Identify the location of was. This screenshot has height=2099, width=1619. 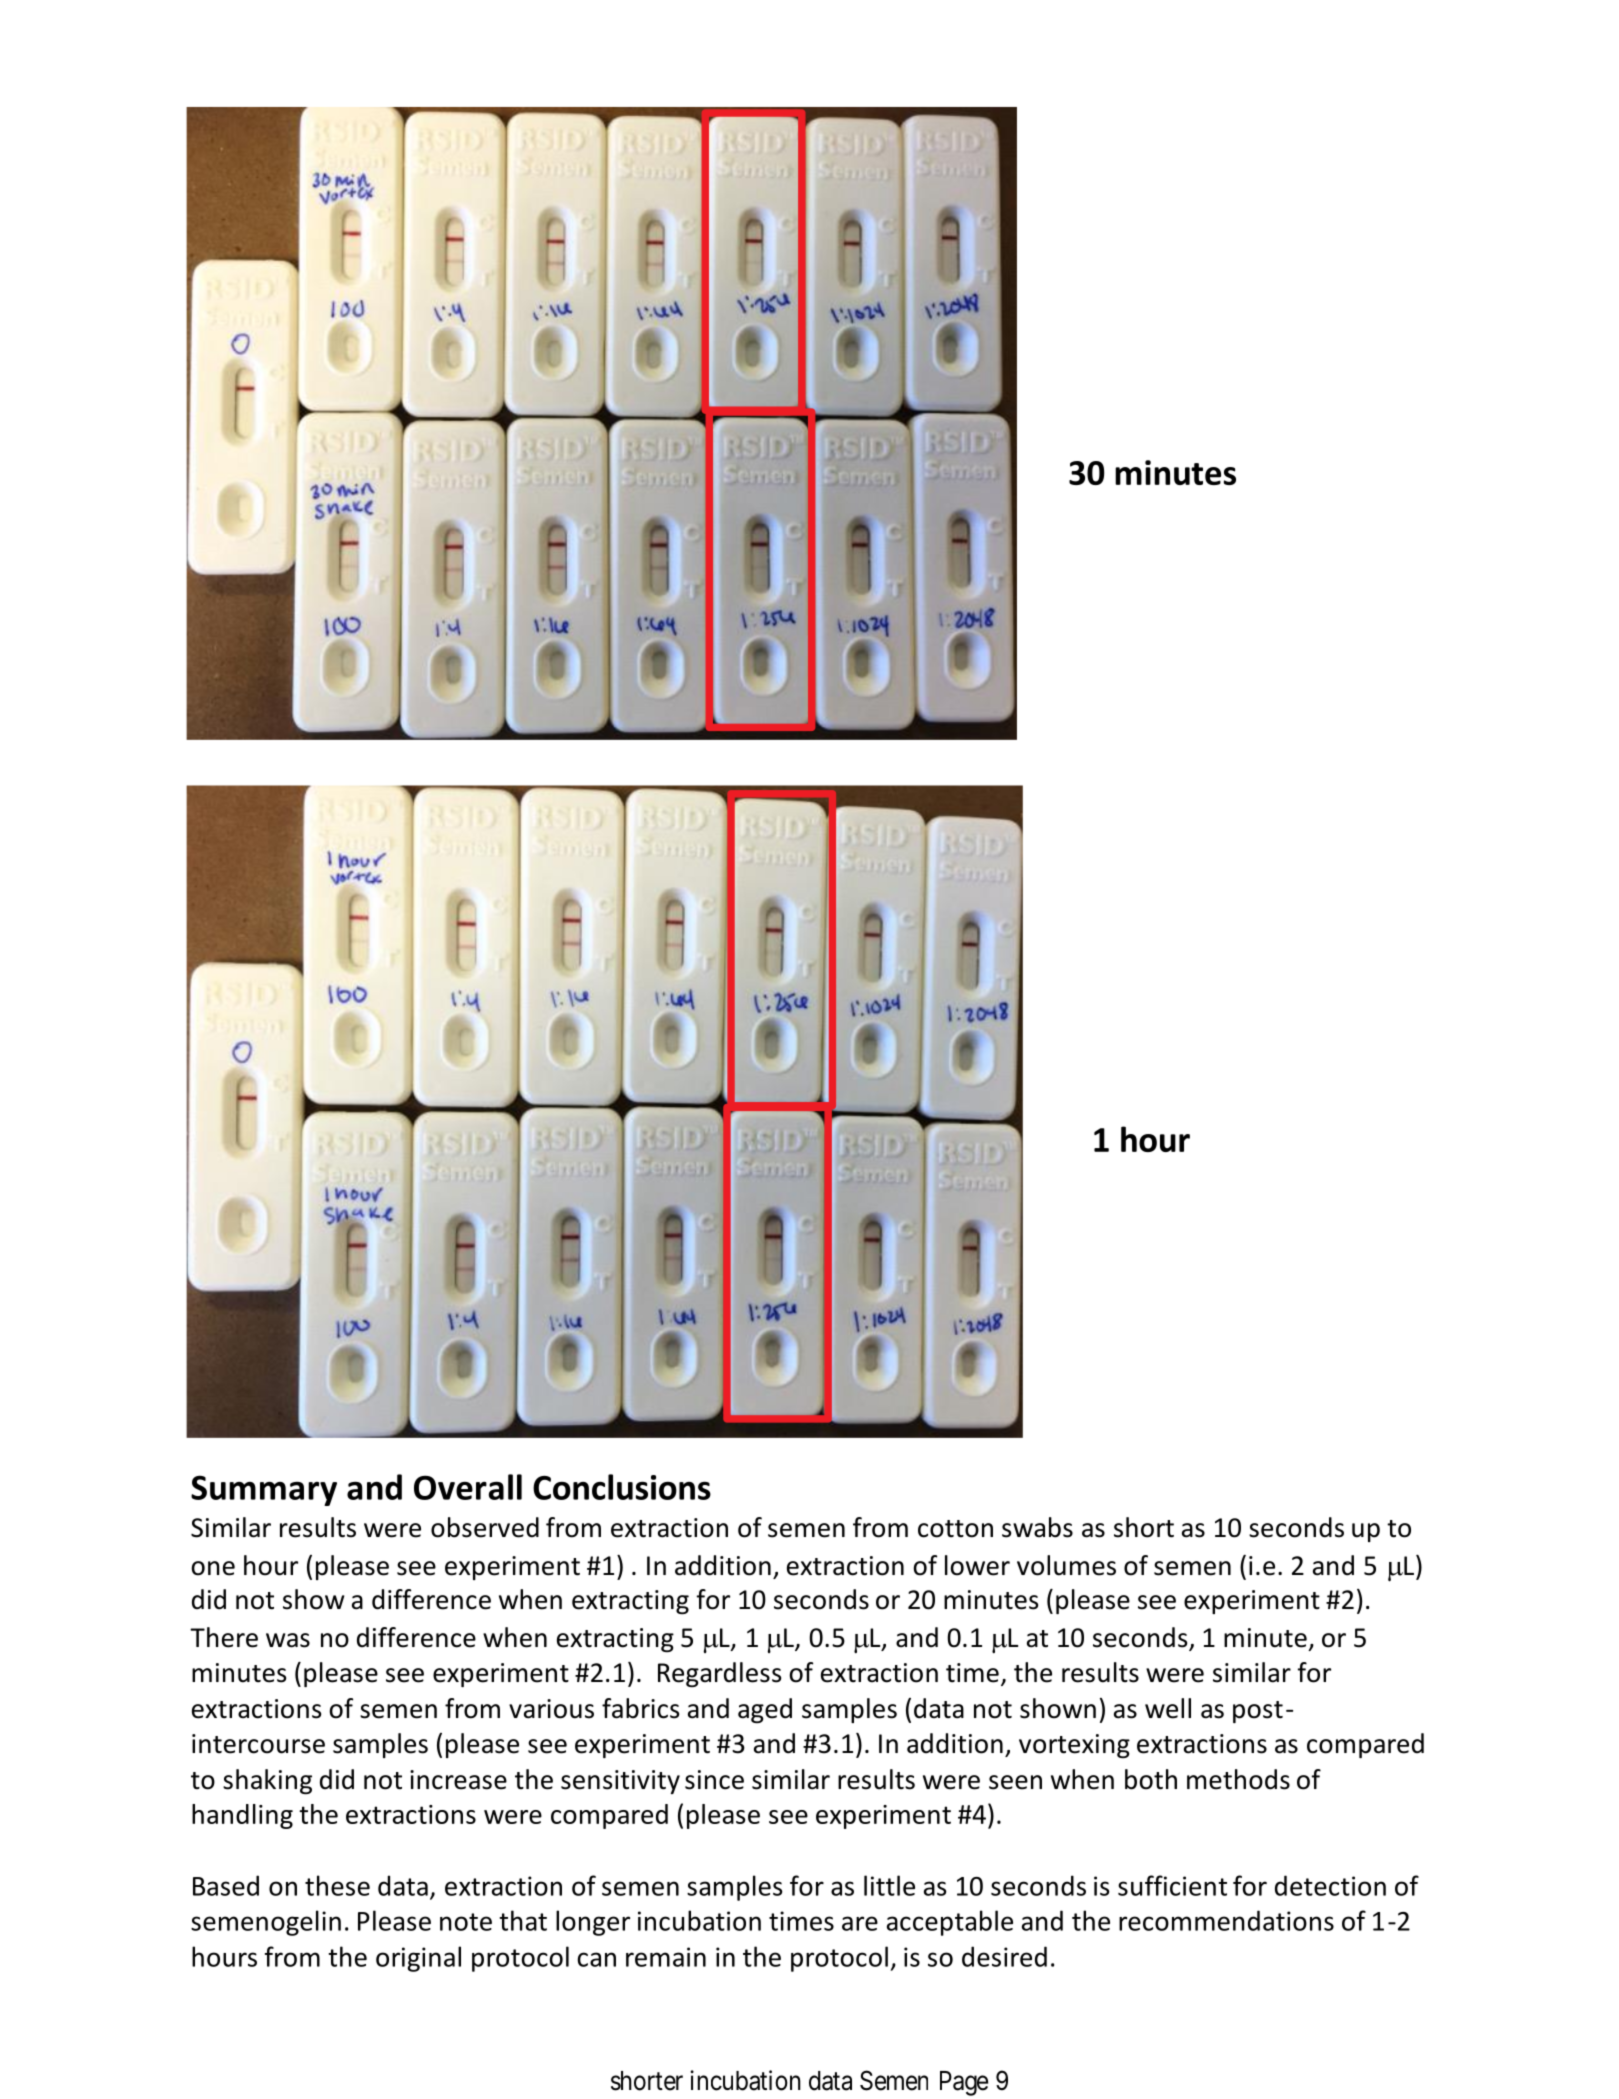
(288, 1640).
